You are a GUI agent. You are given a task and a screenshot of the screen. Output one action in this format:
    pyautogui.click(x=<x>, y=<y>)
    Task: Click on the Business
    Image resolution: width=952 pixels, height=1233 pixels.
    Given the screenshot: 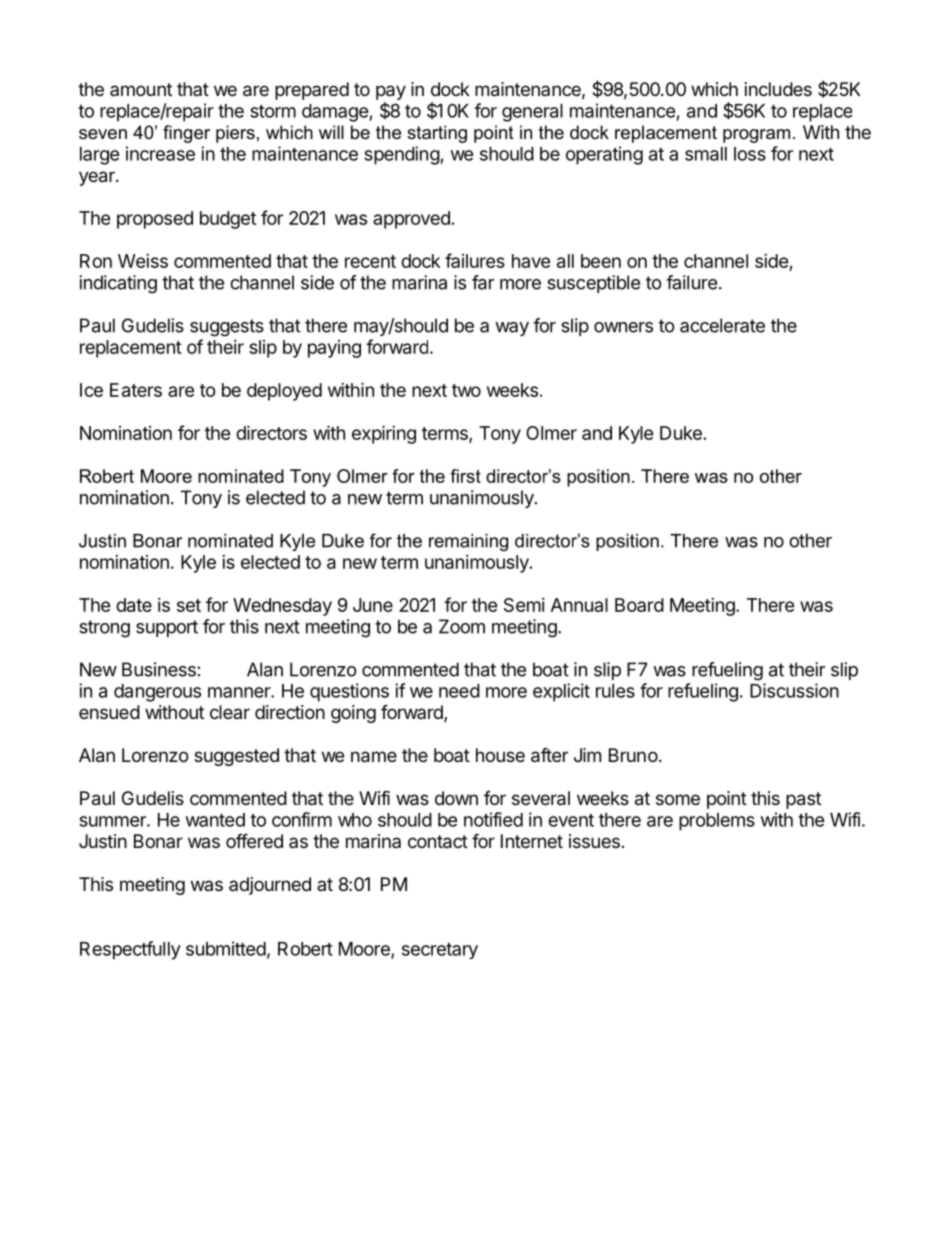 What is the action you would take?
    pyautogui.click(x=159, y=669)
